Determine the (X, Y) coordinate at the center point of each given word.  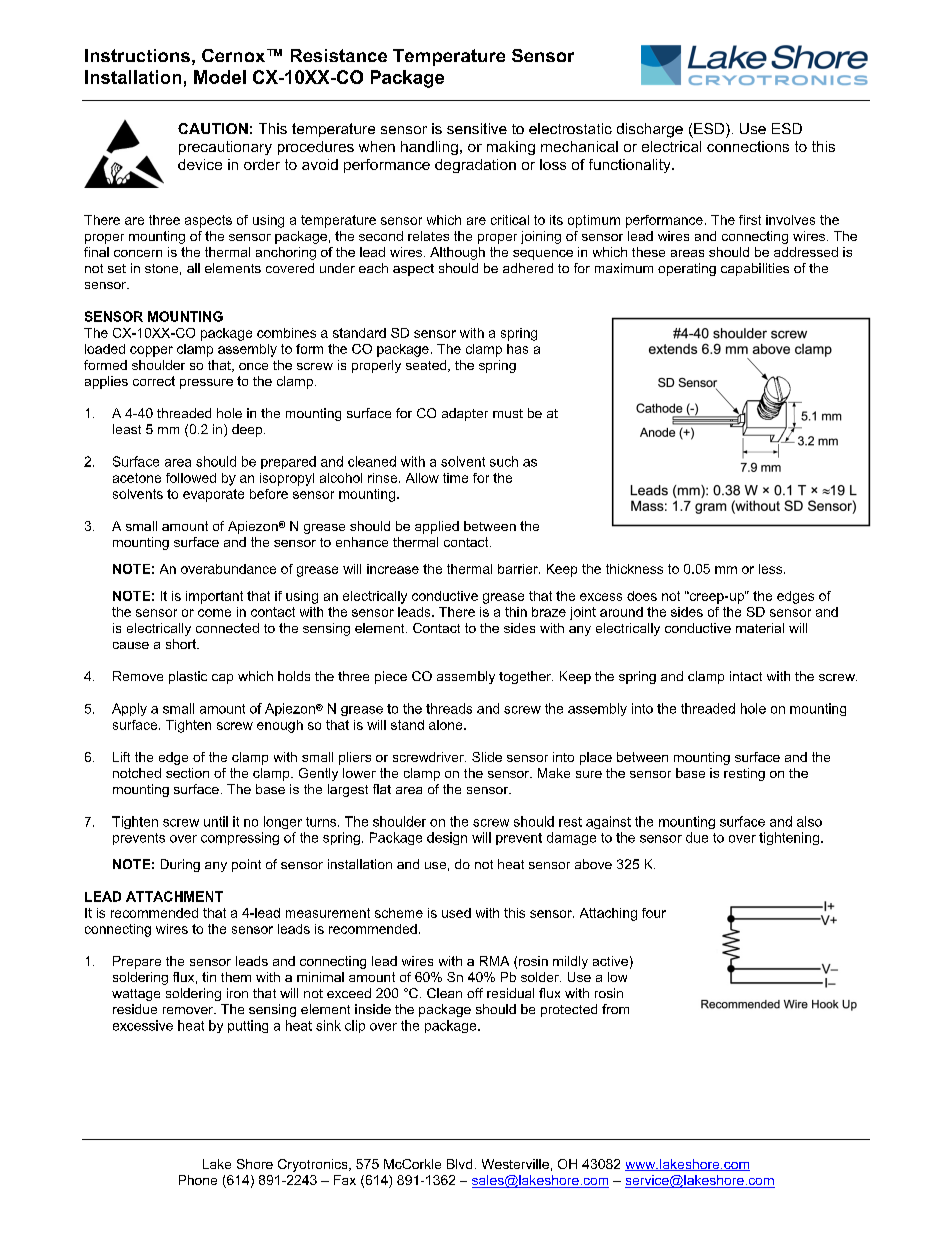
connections (748, 146)
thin (516, 612)
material (760, 628)
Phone (198, 1180)
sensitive (477, 128)
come (214, 613)
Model (220, 77)
